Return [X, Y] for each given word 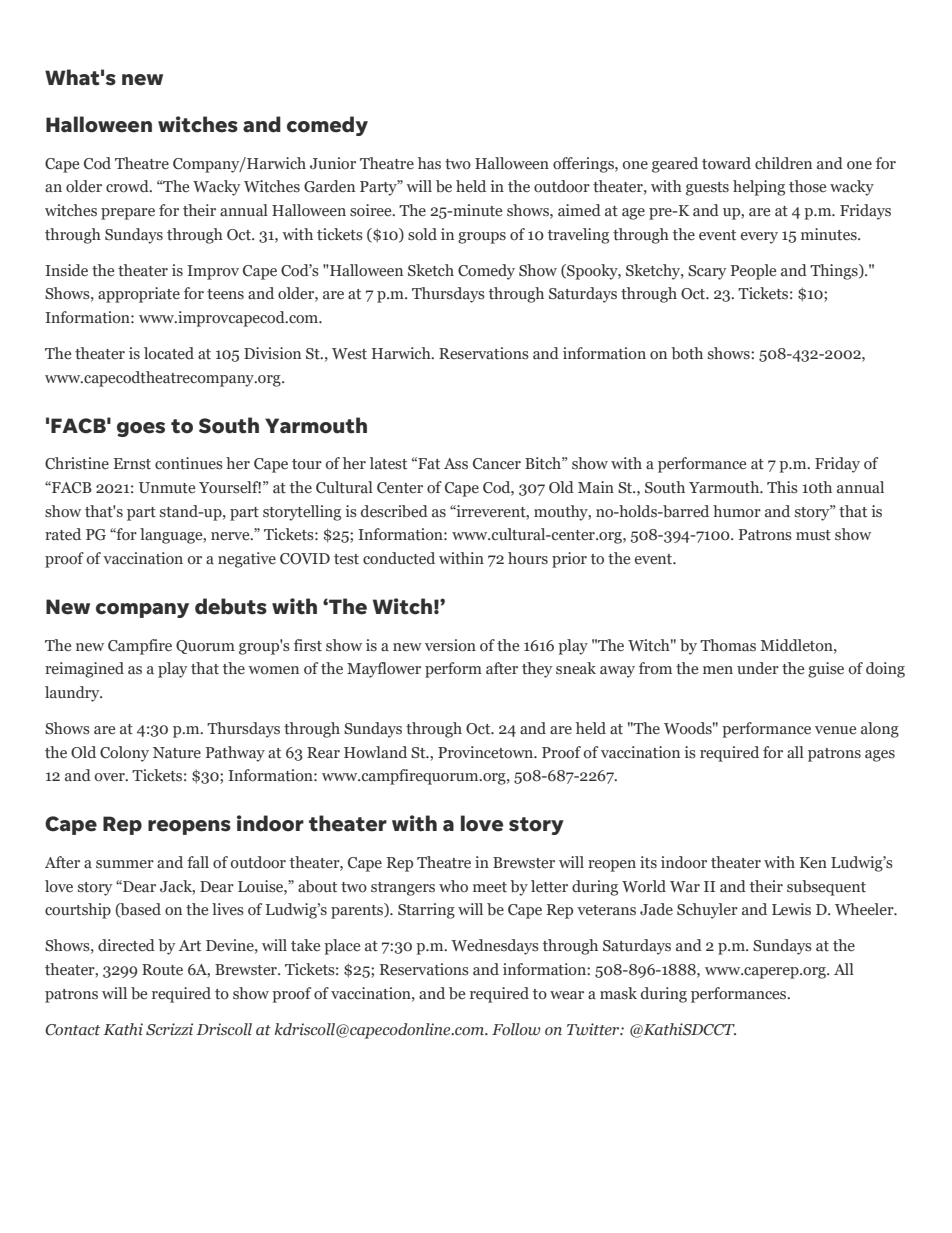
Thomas [728, 645]
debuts [231, 606]
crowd [128, 186]
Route [162, 970]
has [429, 163]
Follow [516, 1029]
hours [528, 558]
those [807, 186]
